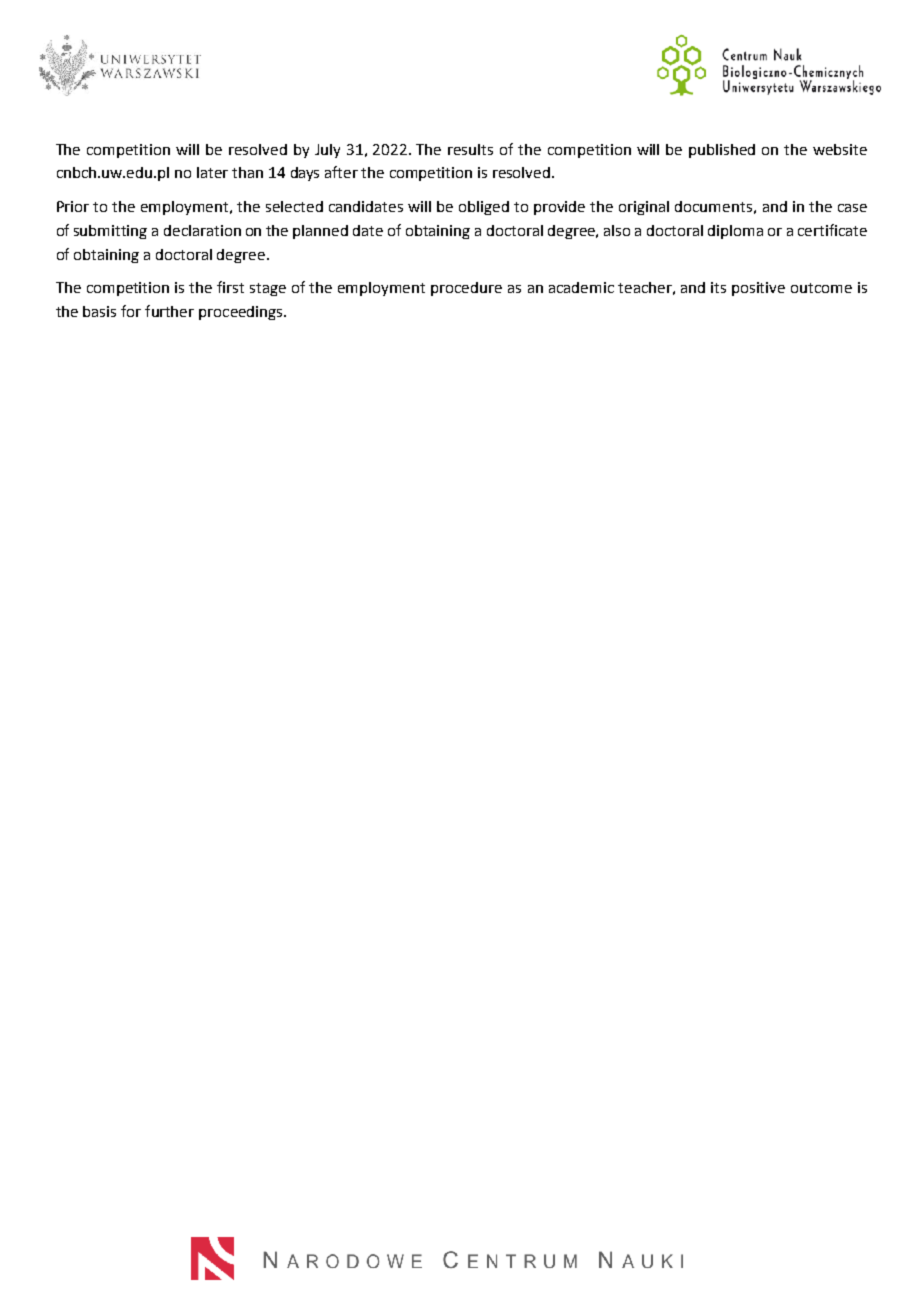  Describe the element at coordinates (73, 206) in the page. I see `Prior` at that location.
